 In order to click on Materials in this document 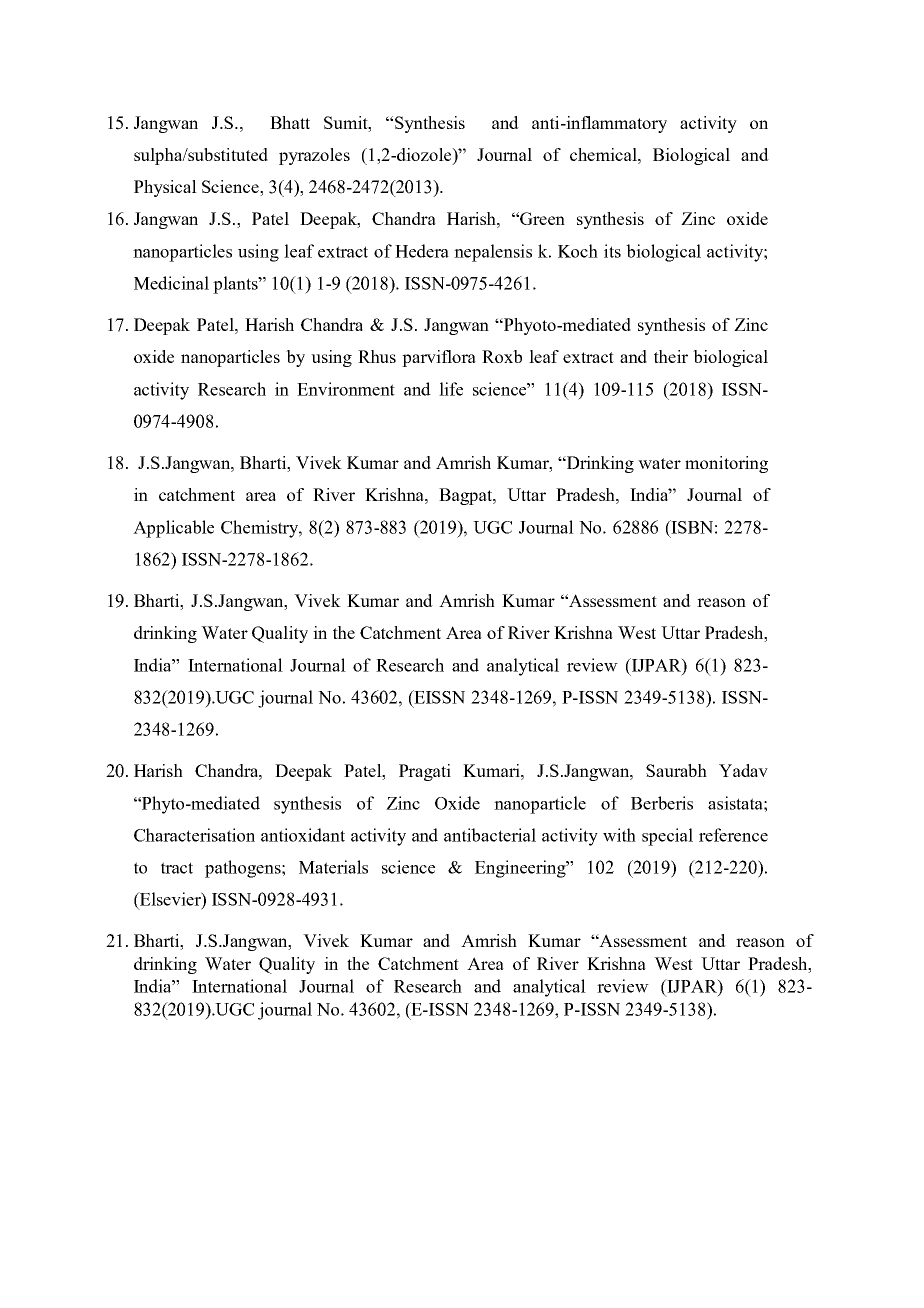, I will do `click(333, 867)`.
